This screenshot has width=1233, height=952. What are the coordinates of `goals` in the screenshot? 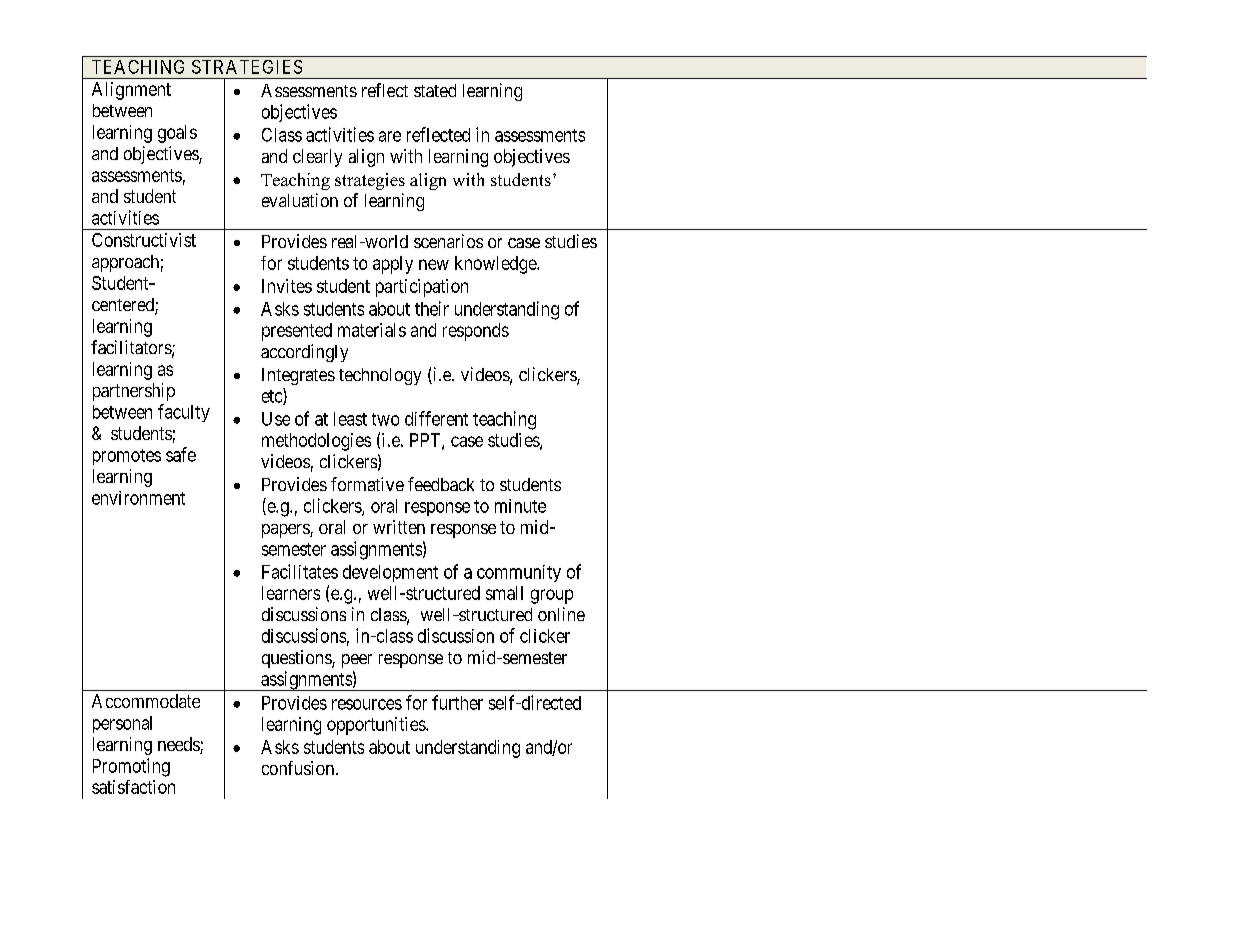 It's located at (177, 134).
